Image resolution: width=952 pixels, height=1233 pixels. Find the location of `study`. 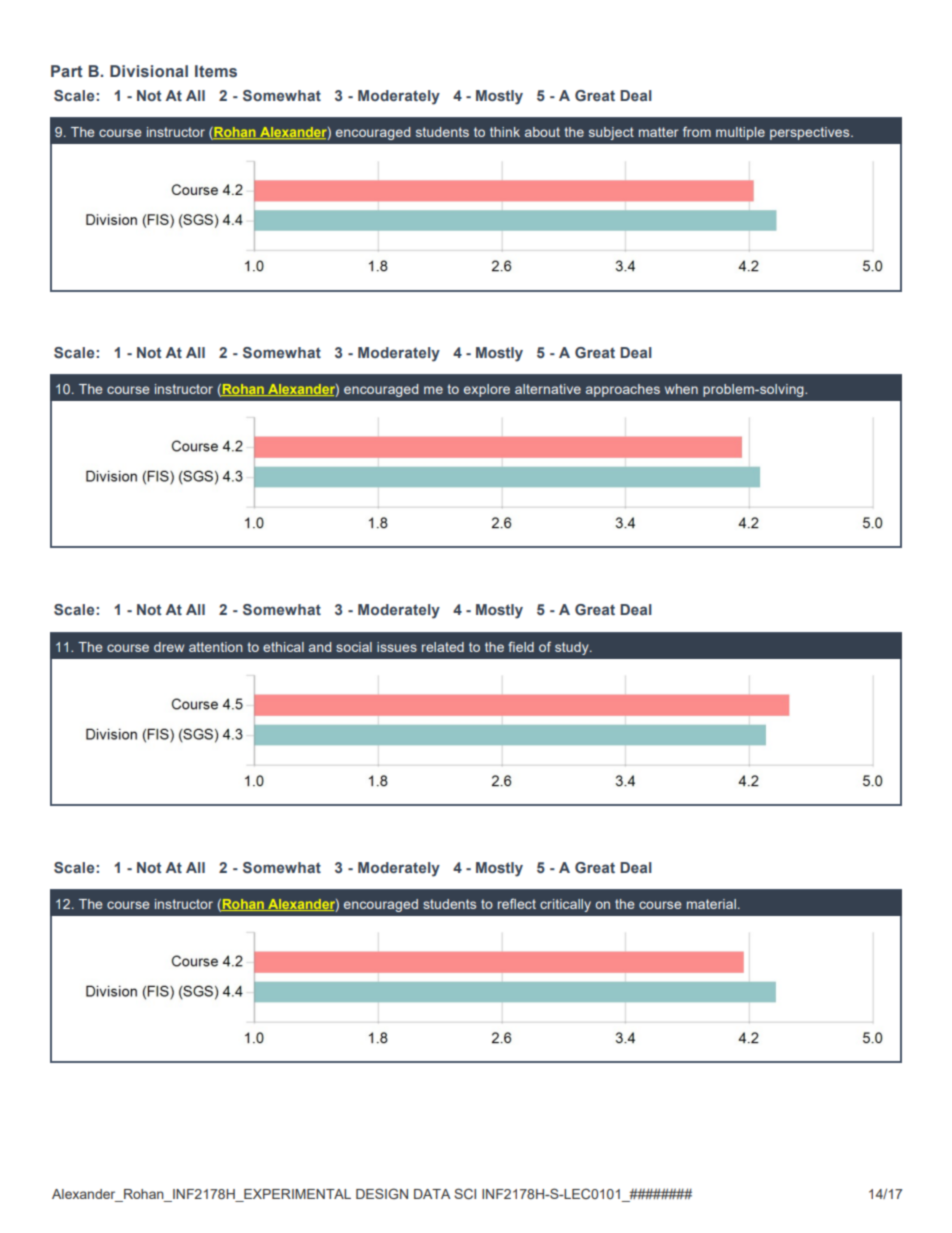

study is located at coordinates (573, 648).
